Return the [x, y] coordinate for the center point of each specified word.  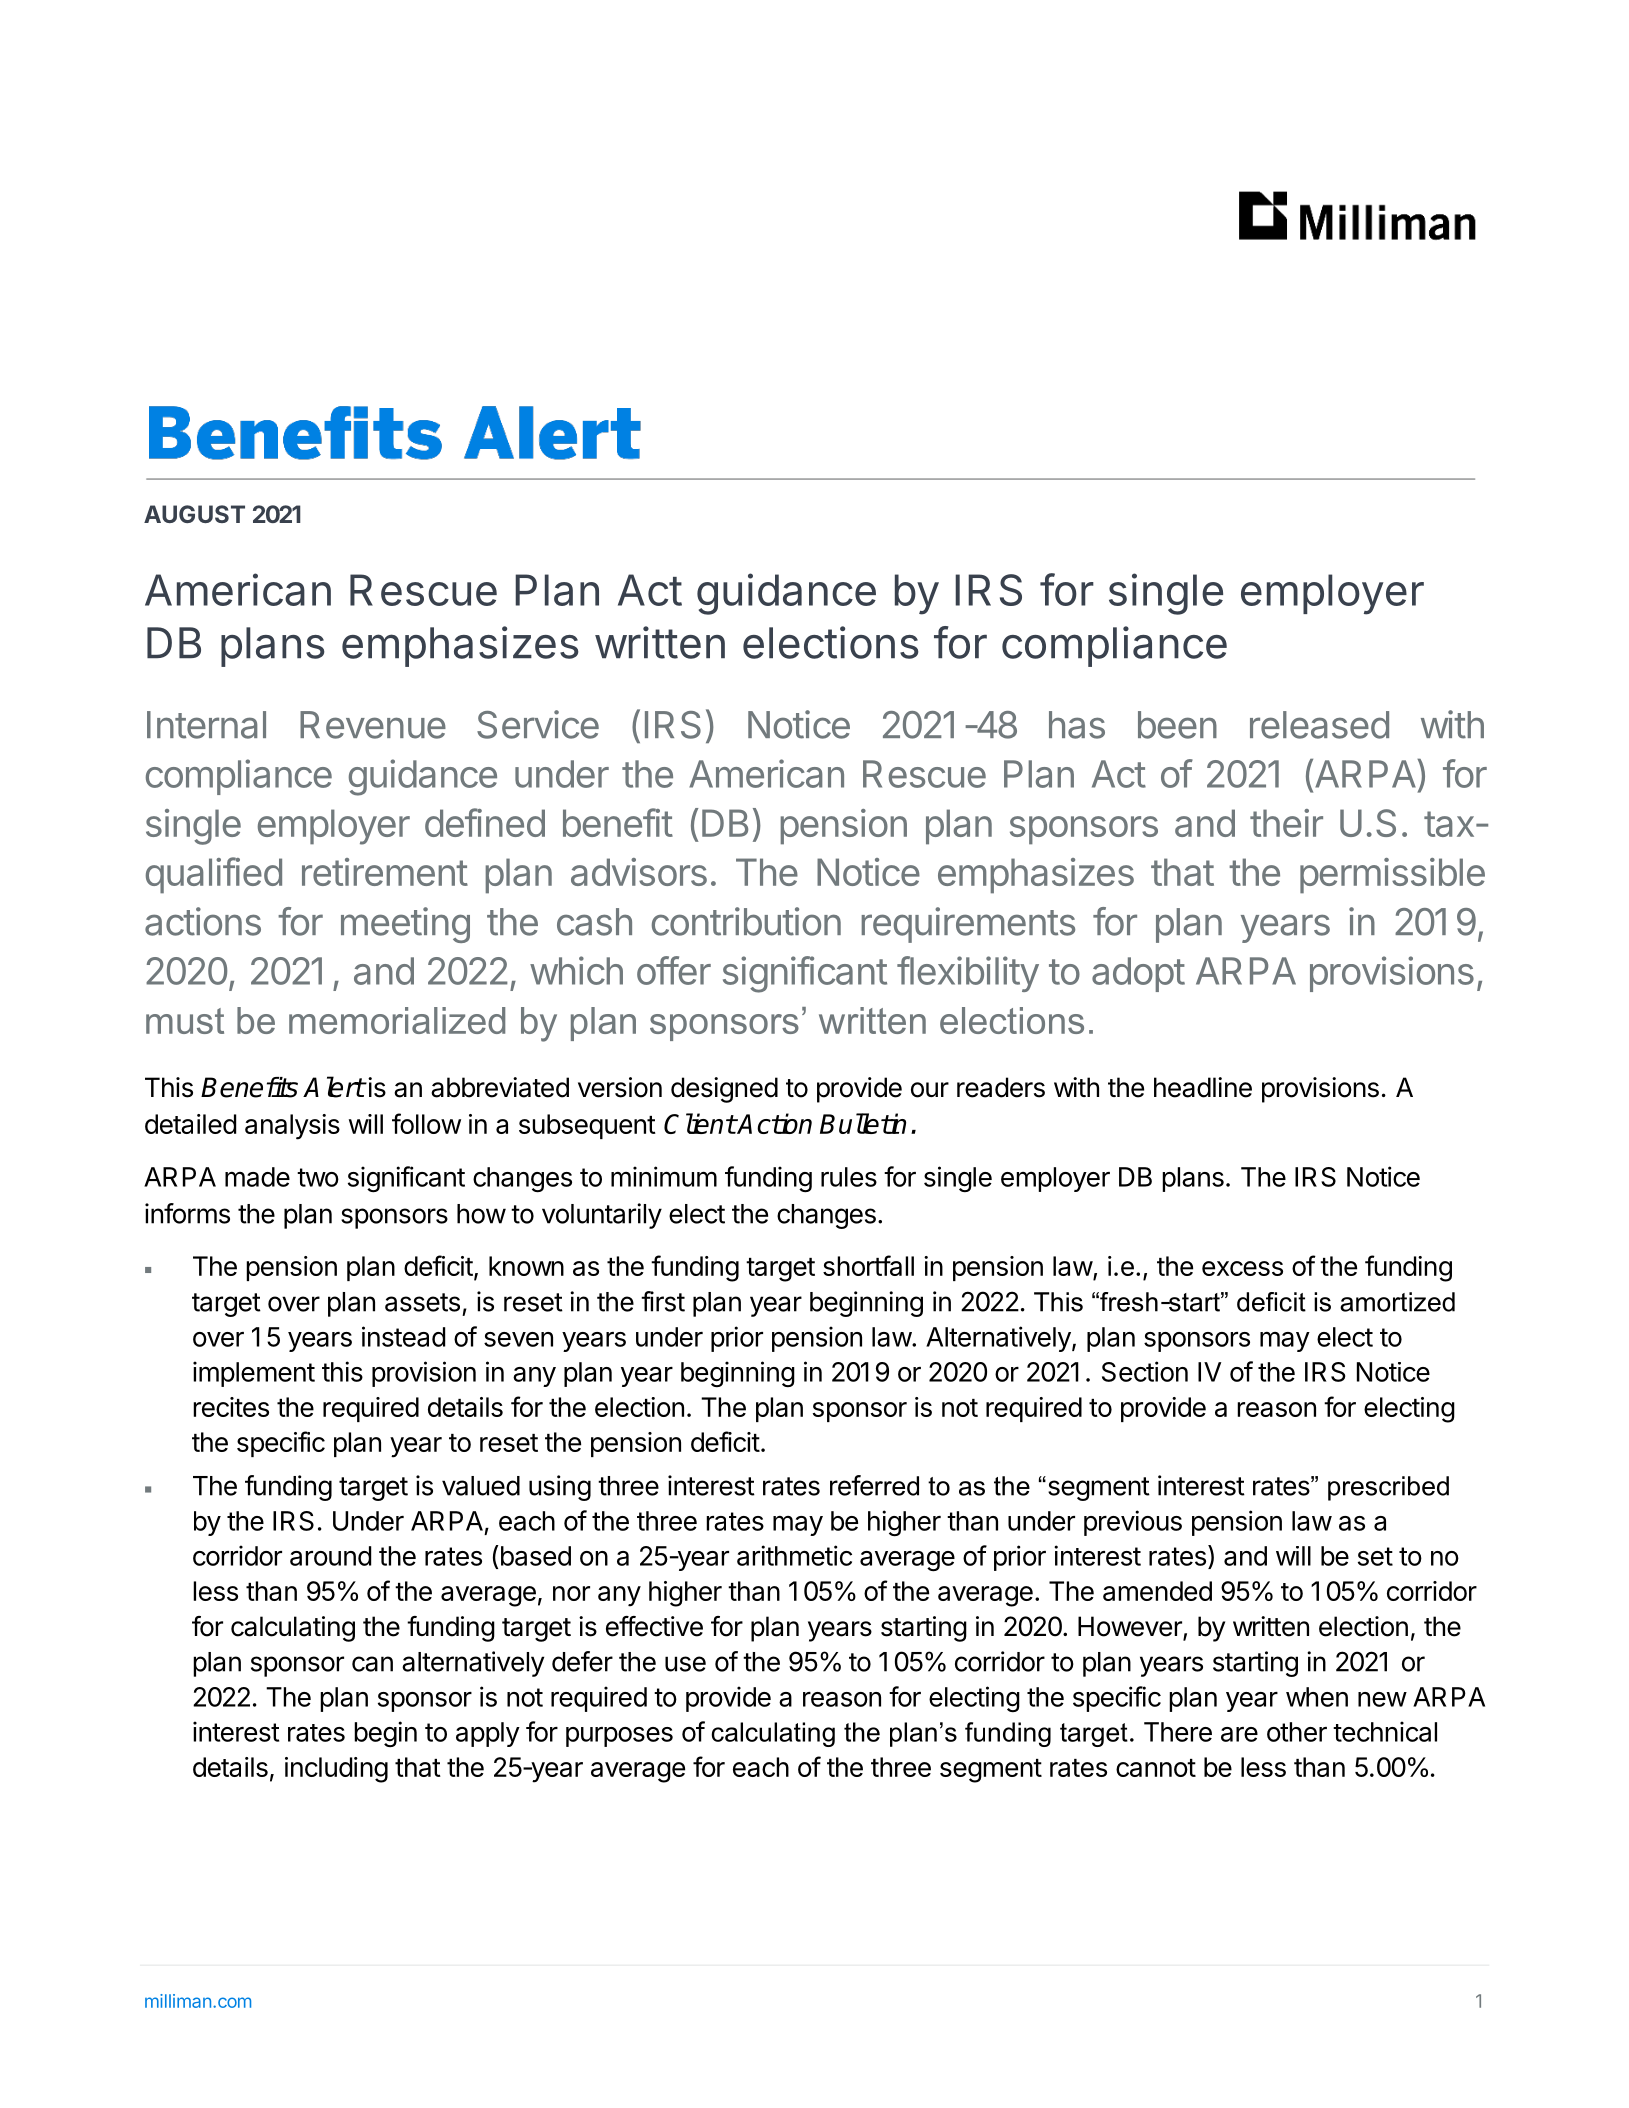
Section [1145, 1371]
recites [231, 1407]
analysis [292, 1127]
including [336, 1770]
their [1286, 823]
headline [1203, 1087]
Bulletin [863, 1123]
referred [874, 1485]
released [1319, 725]
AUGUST [194, 514]
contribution [746, 921]
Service [538, 724]
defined [485, 822]
